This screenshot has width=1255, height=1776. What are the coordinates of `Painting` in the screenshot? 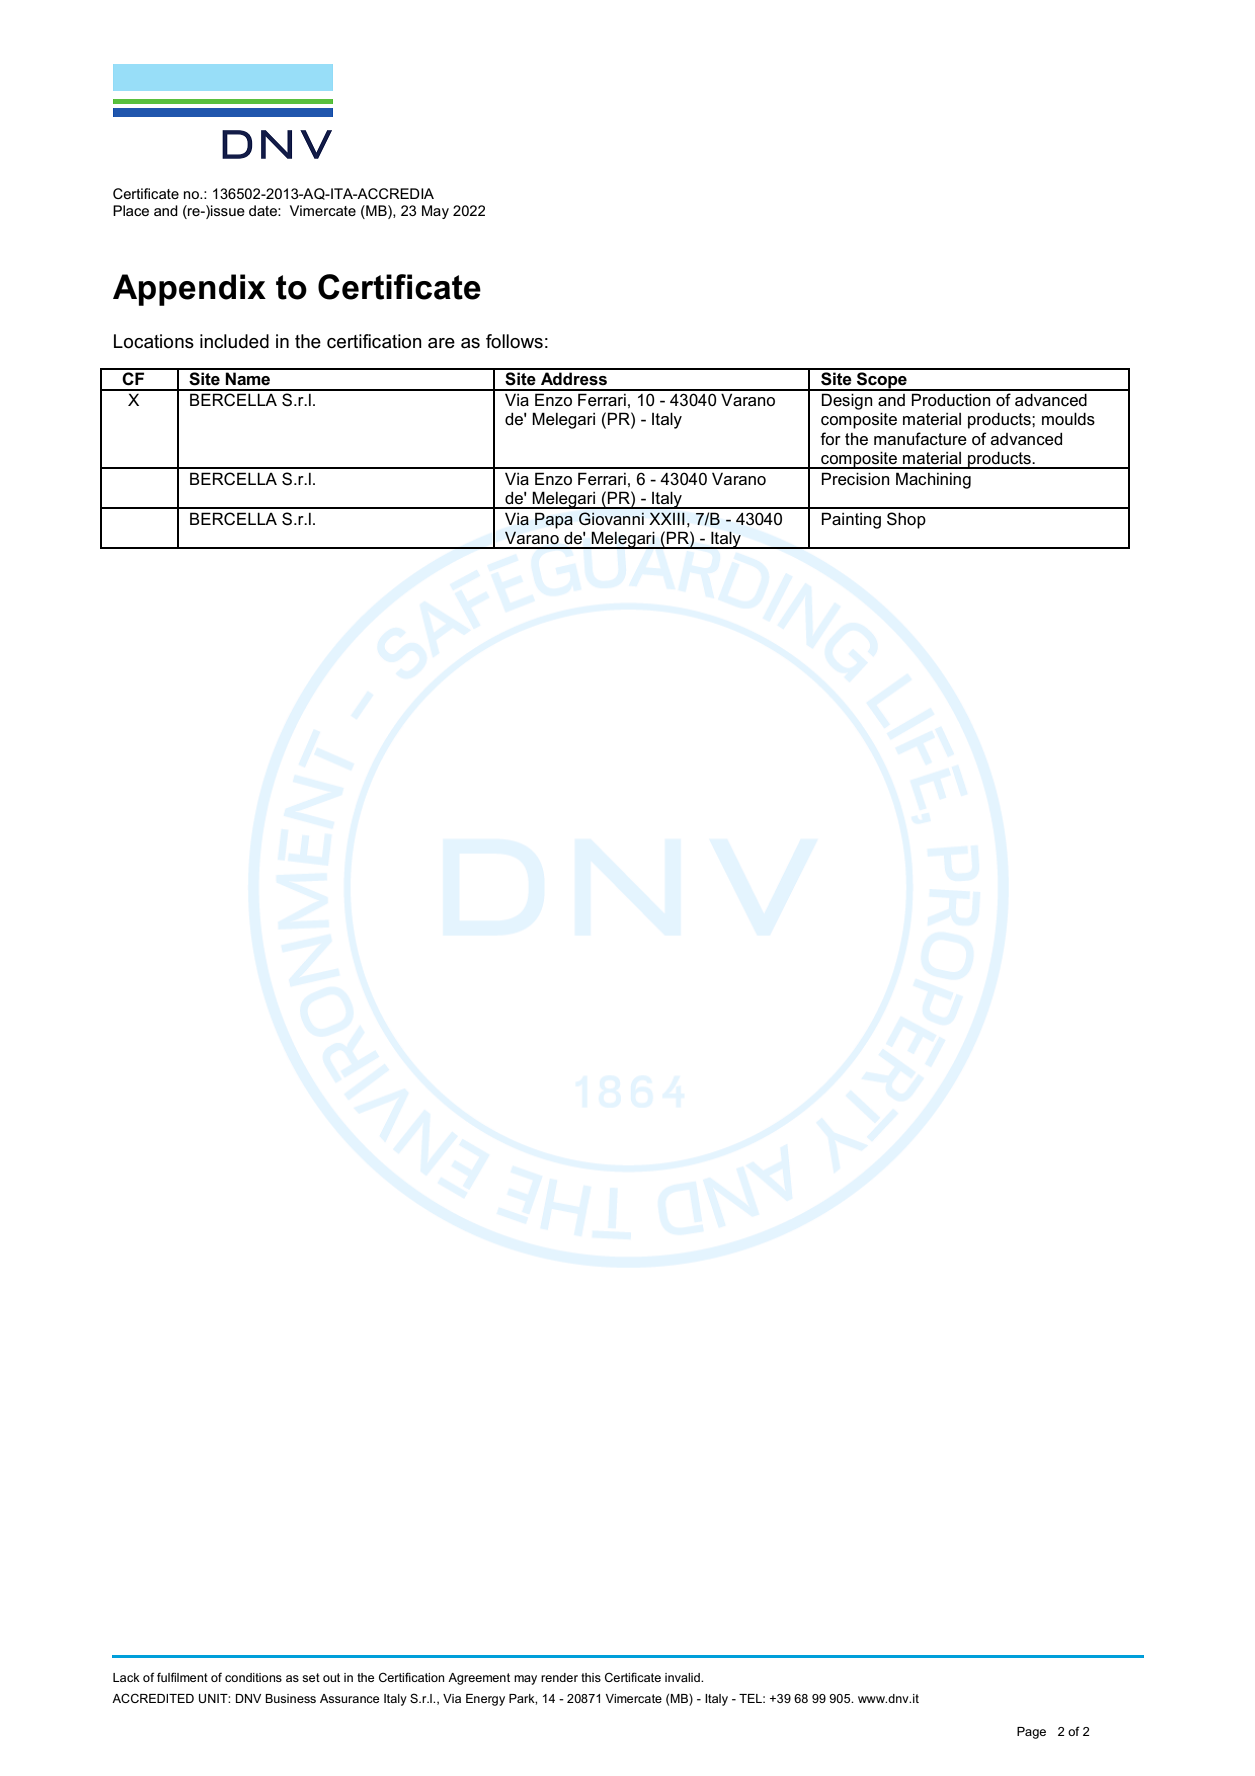 It's located at (851, 520).
